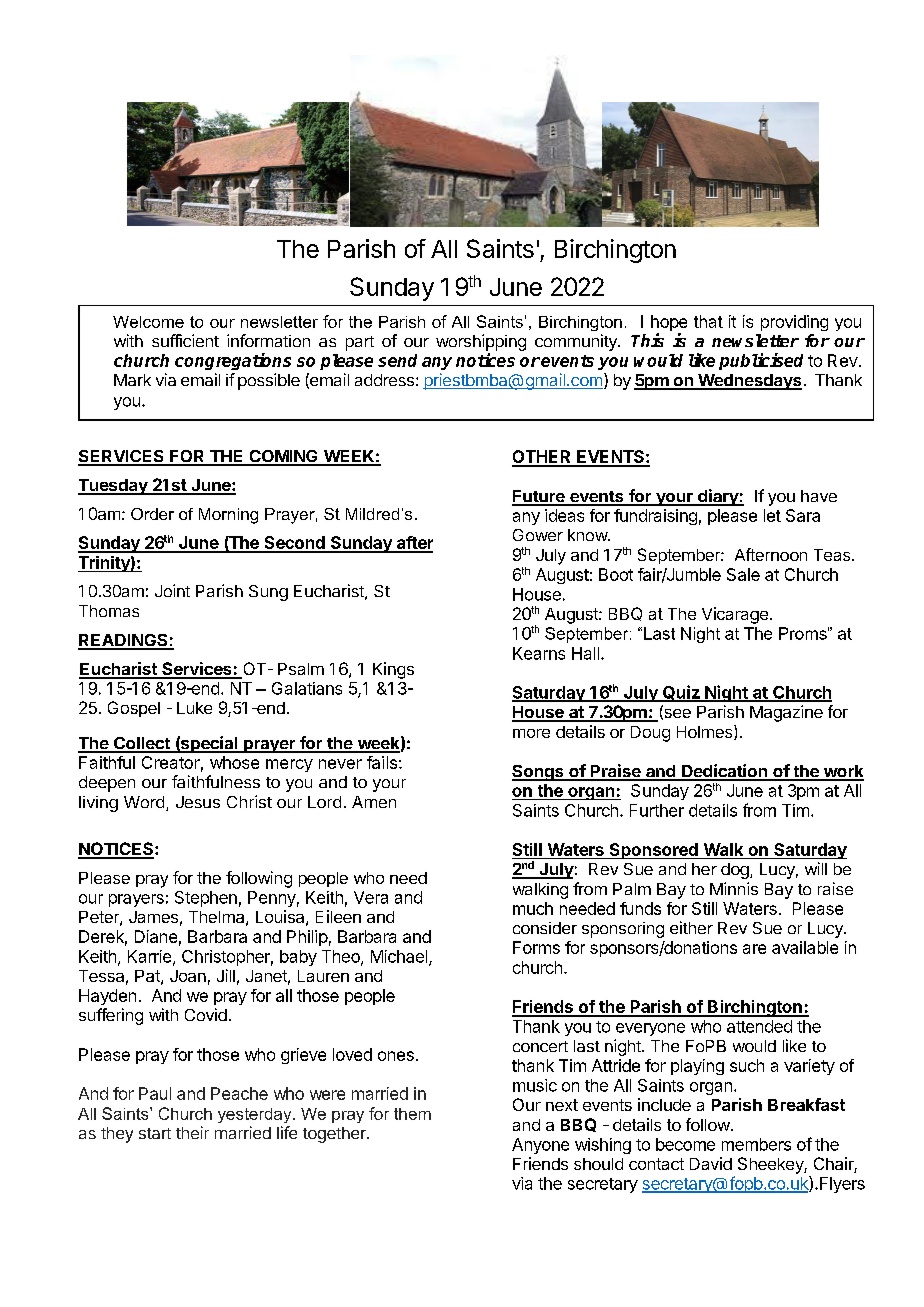 This screenshot has height=1307, width=924. Describe the element at coordinates (192, 1132) in the screenshot. I see `their` at that location.
